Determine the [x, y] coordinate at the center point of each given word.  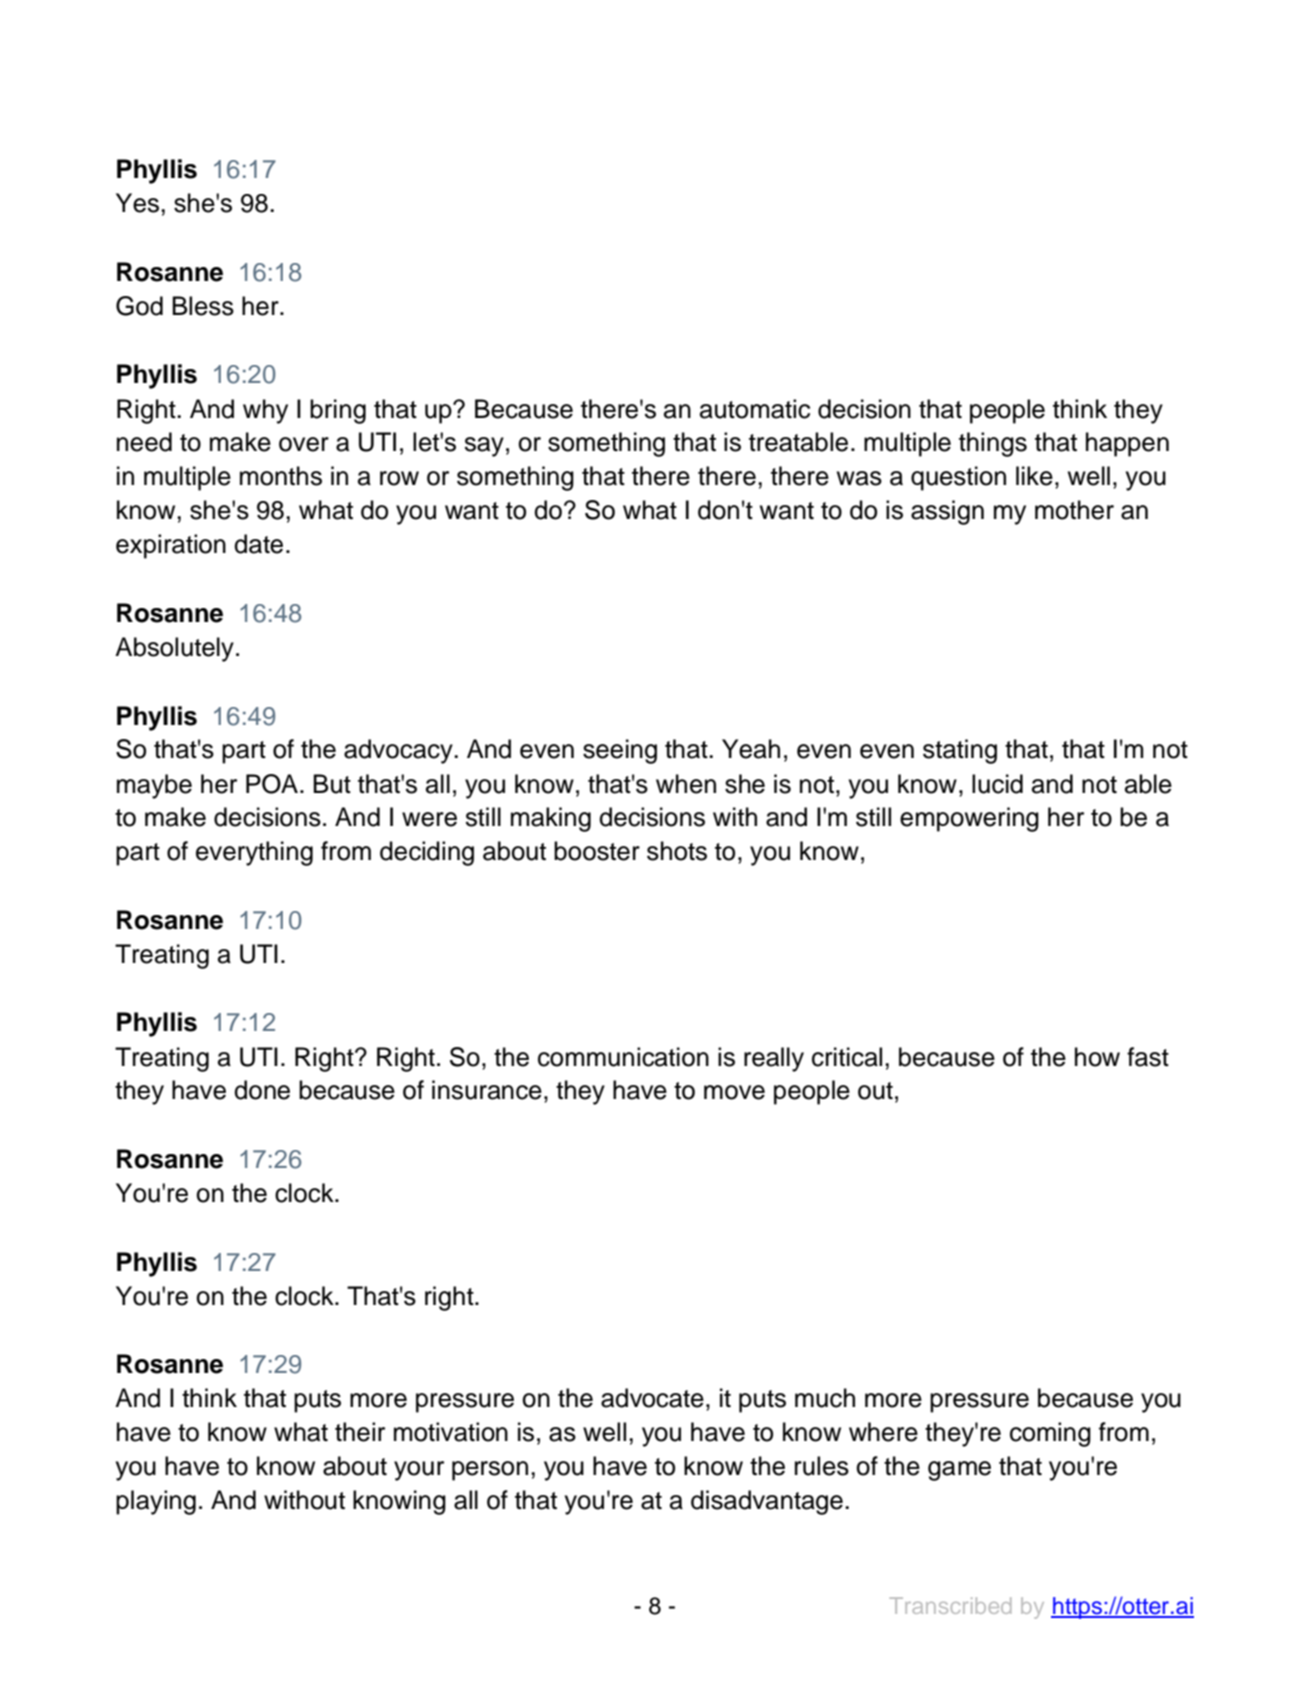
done [262, 1090]
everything [254, 853]
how [1097, 1057]
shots [677, 851]
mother [1074, 510]
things [993, 444]
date [258, 544]
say [484, 447]
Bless [203, 306]
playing [156, 1502]
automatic [755, 409]
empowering [969, 819]
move [734, 1092]
